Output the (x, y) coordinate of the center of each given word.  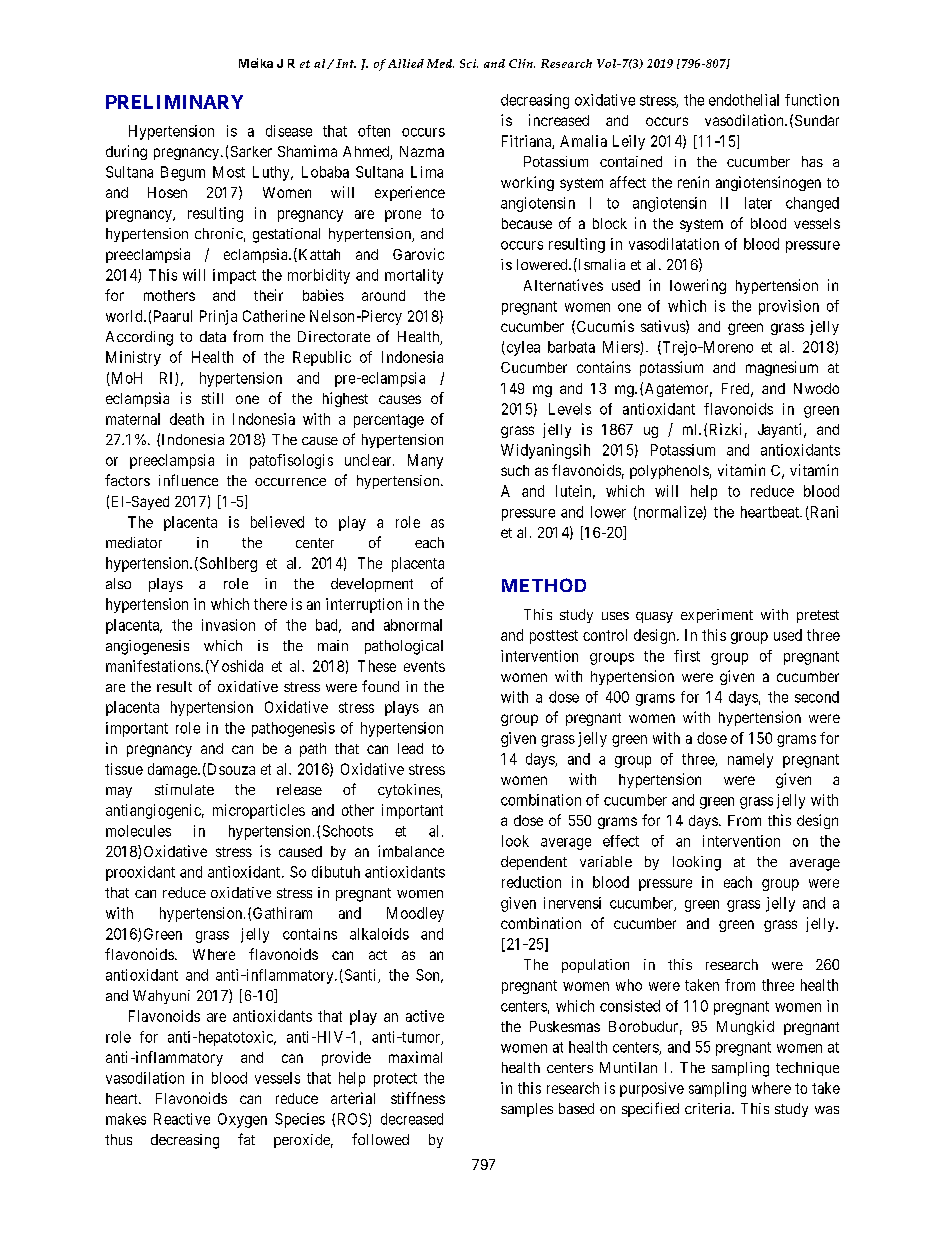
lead (410, 748)
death (187, 419)
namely (750, 760)
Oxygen (242, 1120)
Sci (469, 63)
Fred (737, 389)
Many (425, 461)
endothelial (744, 100)
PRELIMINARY (174, 102)
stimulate (184, 789)
